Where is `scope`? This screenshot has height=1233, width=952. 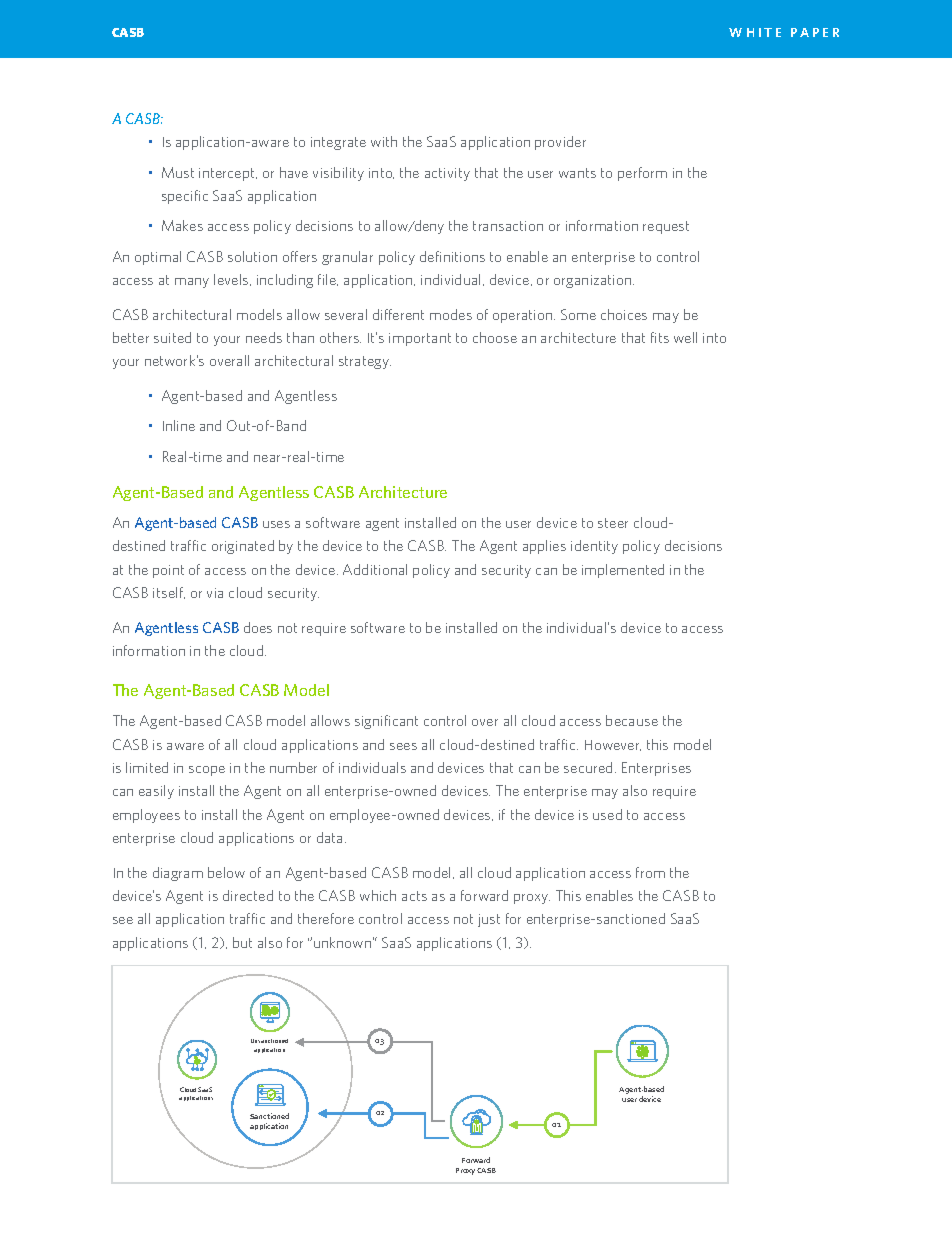
scope is located at coordinates (207, 771).
